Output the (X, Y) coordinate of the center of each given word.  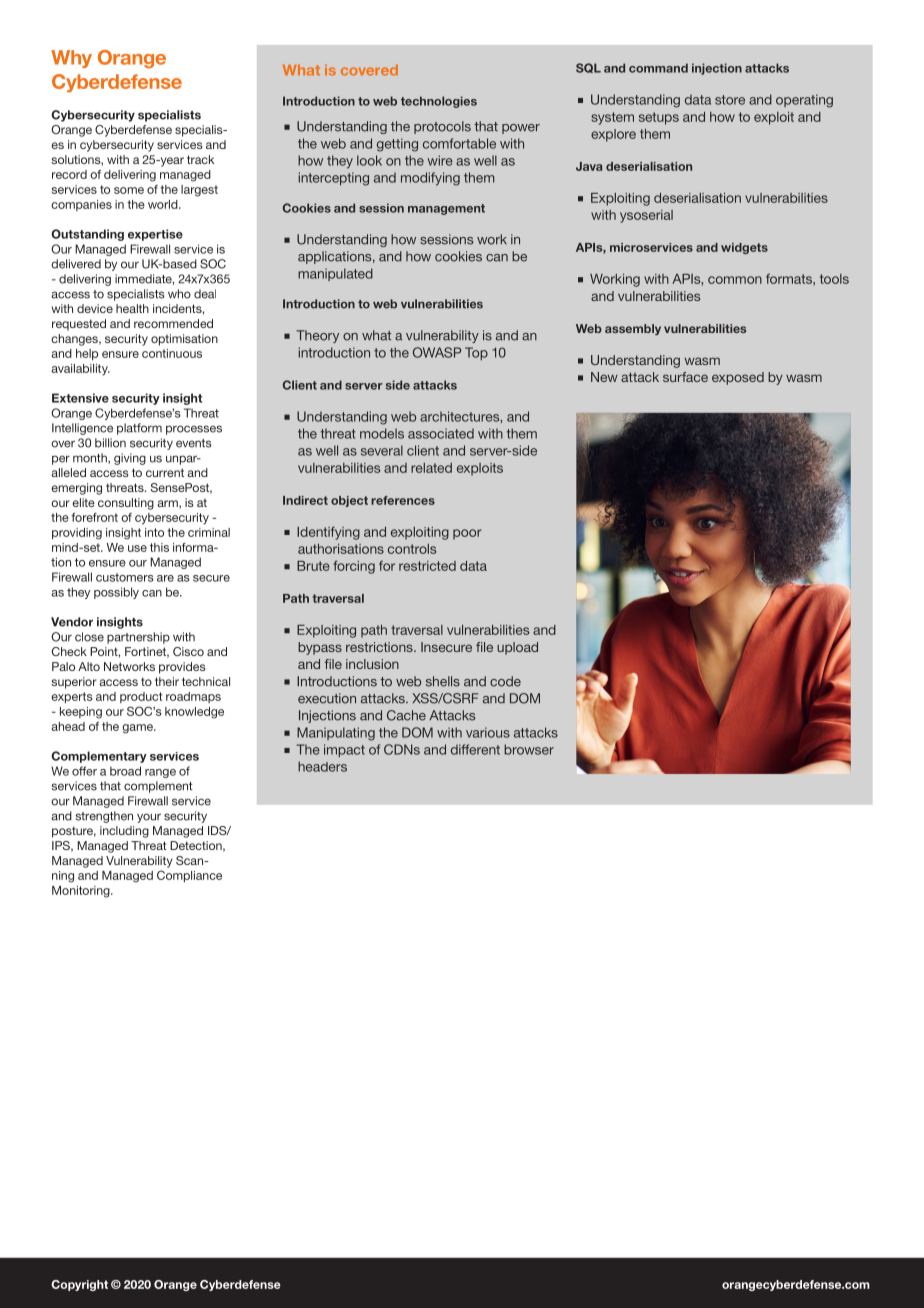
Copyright (79, 1285)
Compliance (189, 876)
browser (529, 749)
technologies (439, 102)
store (730, 100)
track (200, 159)
